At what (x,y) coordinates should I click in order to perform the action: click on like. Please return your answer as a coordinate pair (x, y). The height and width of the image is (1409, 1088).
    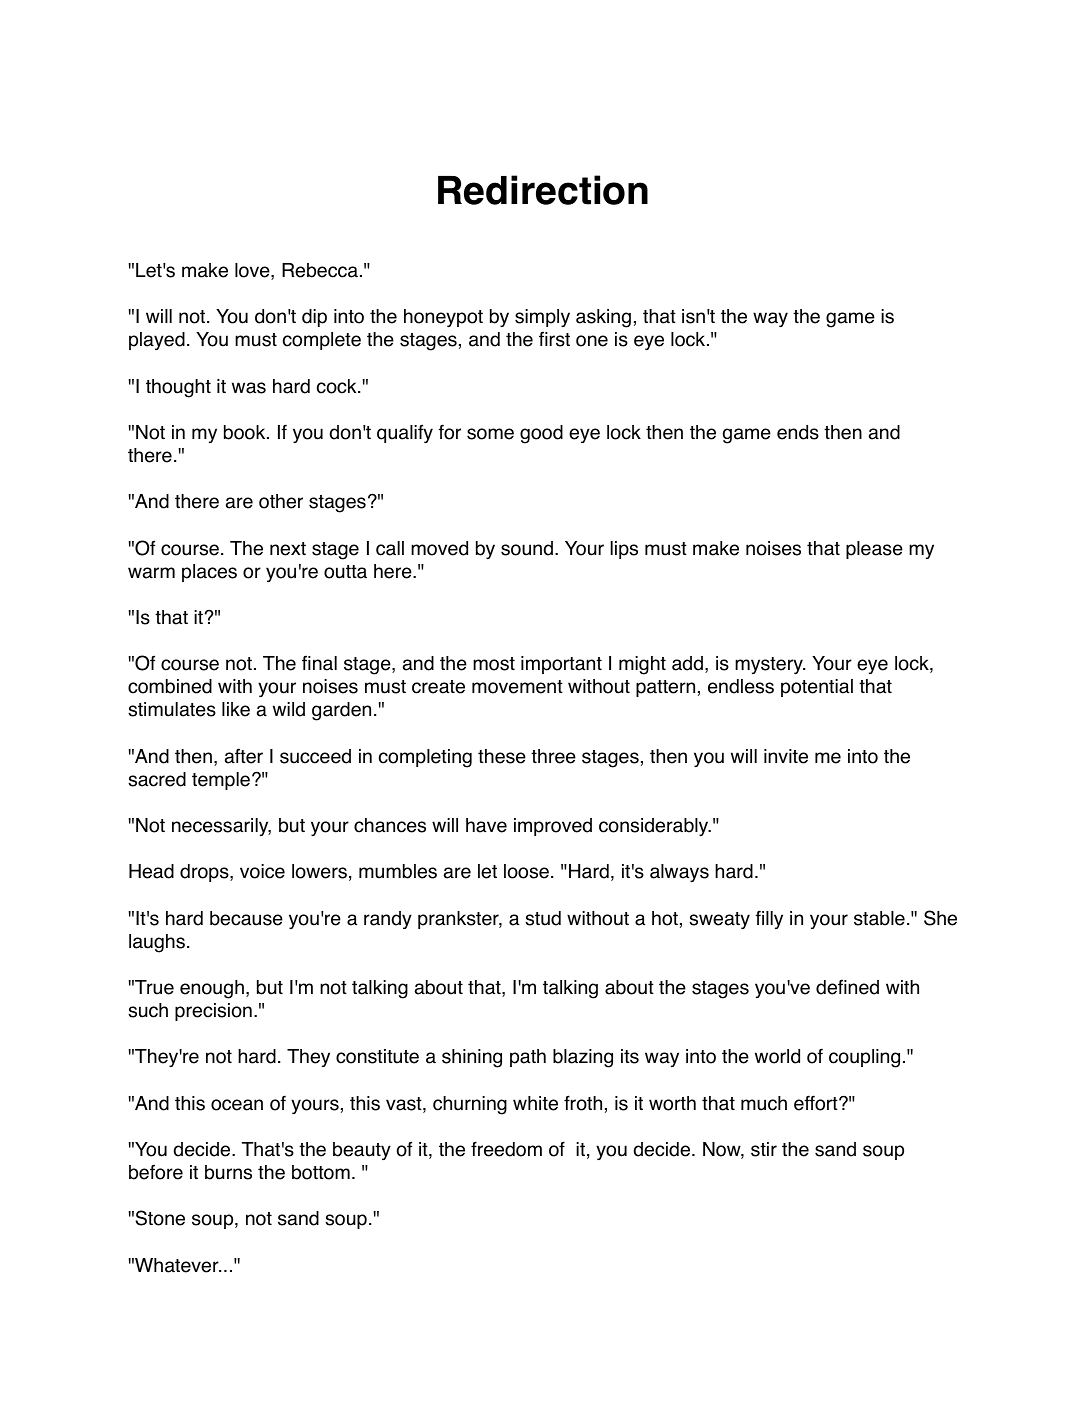
    Looking at the image, I should click on (236, 709).
